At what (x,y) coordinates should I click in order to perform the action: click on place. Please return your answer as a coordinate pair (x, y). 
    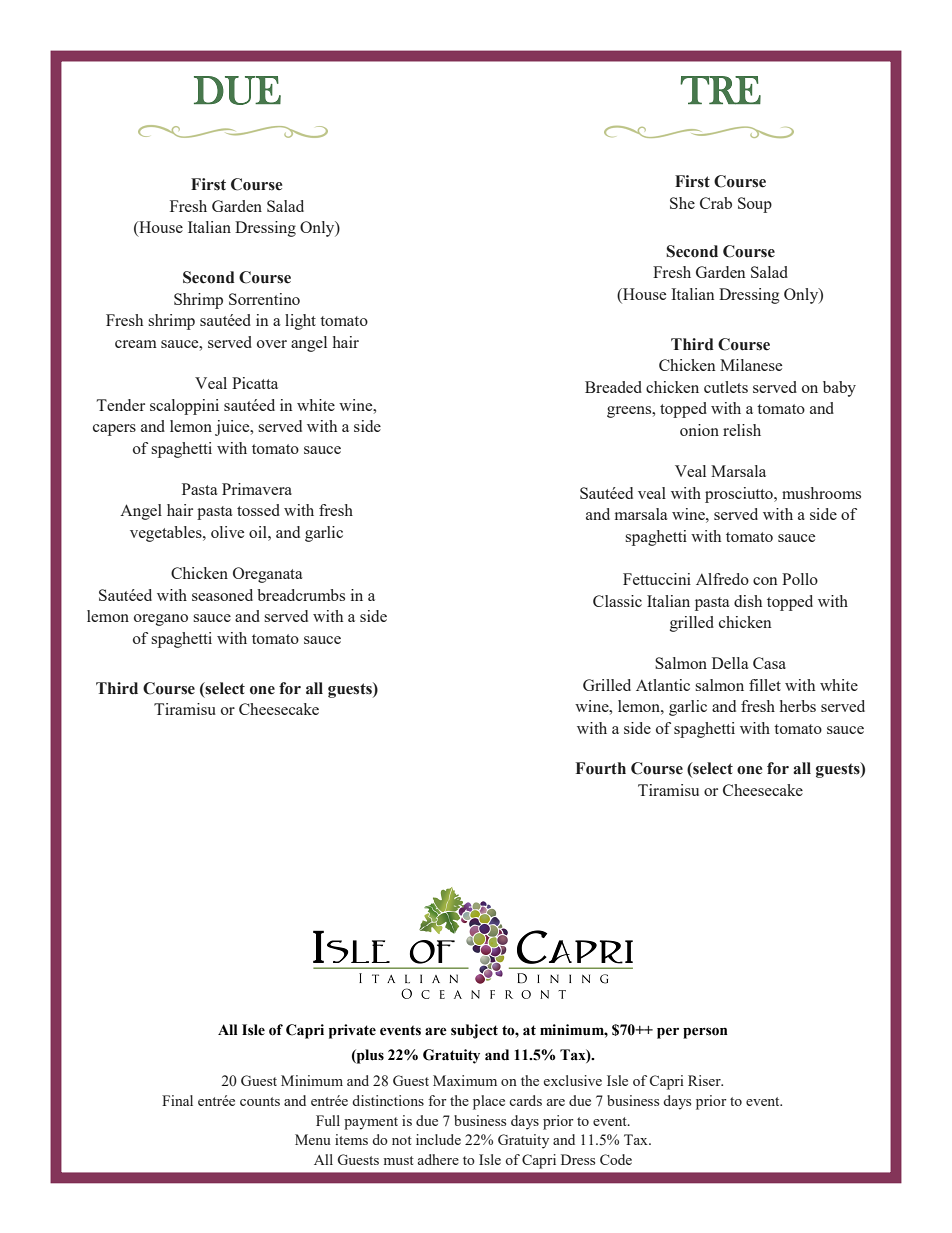
    Looking at the image, I should click on (489, 1102).
